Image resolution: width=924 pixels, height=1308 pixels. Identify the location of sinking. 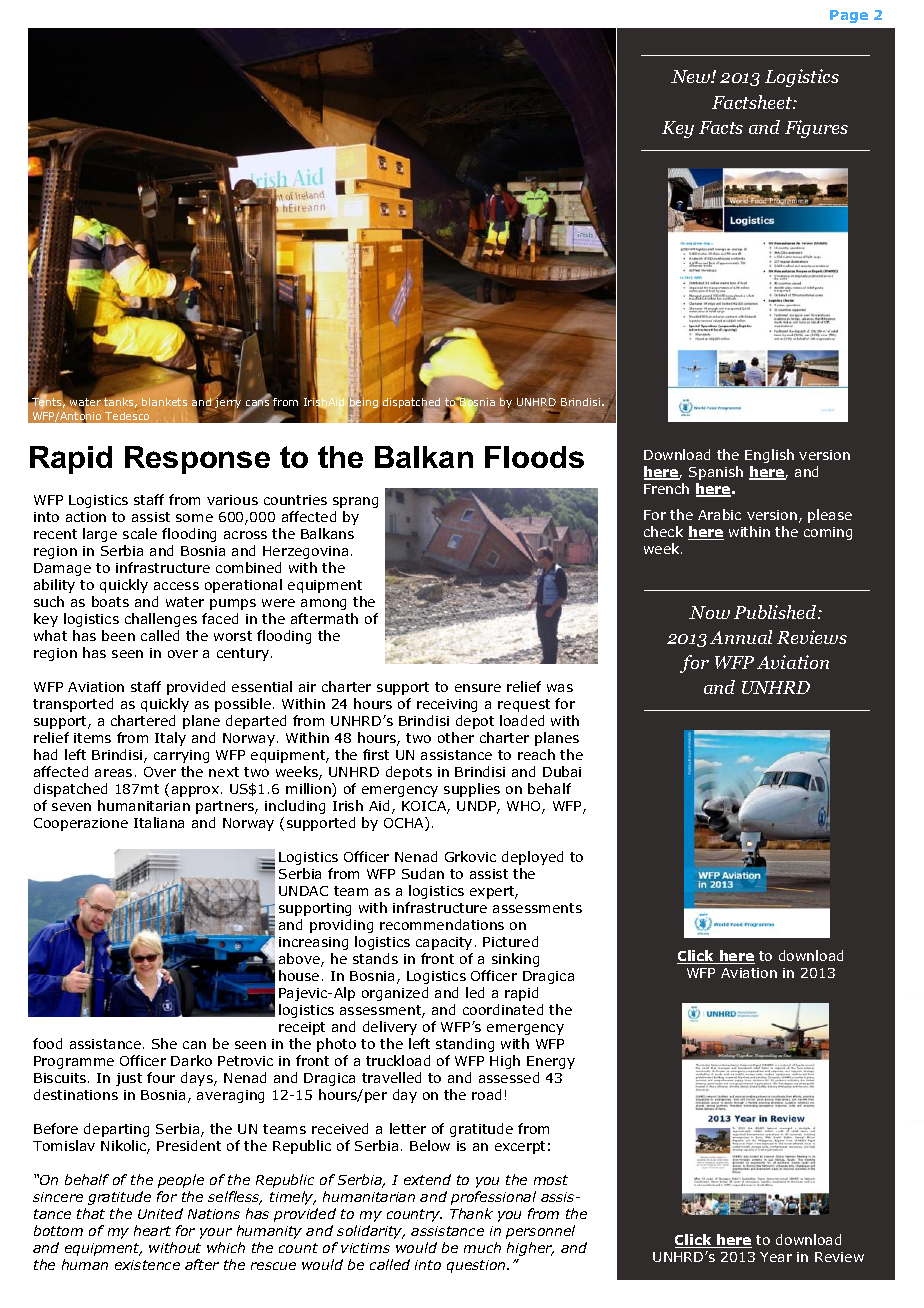
(515, 960).
